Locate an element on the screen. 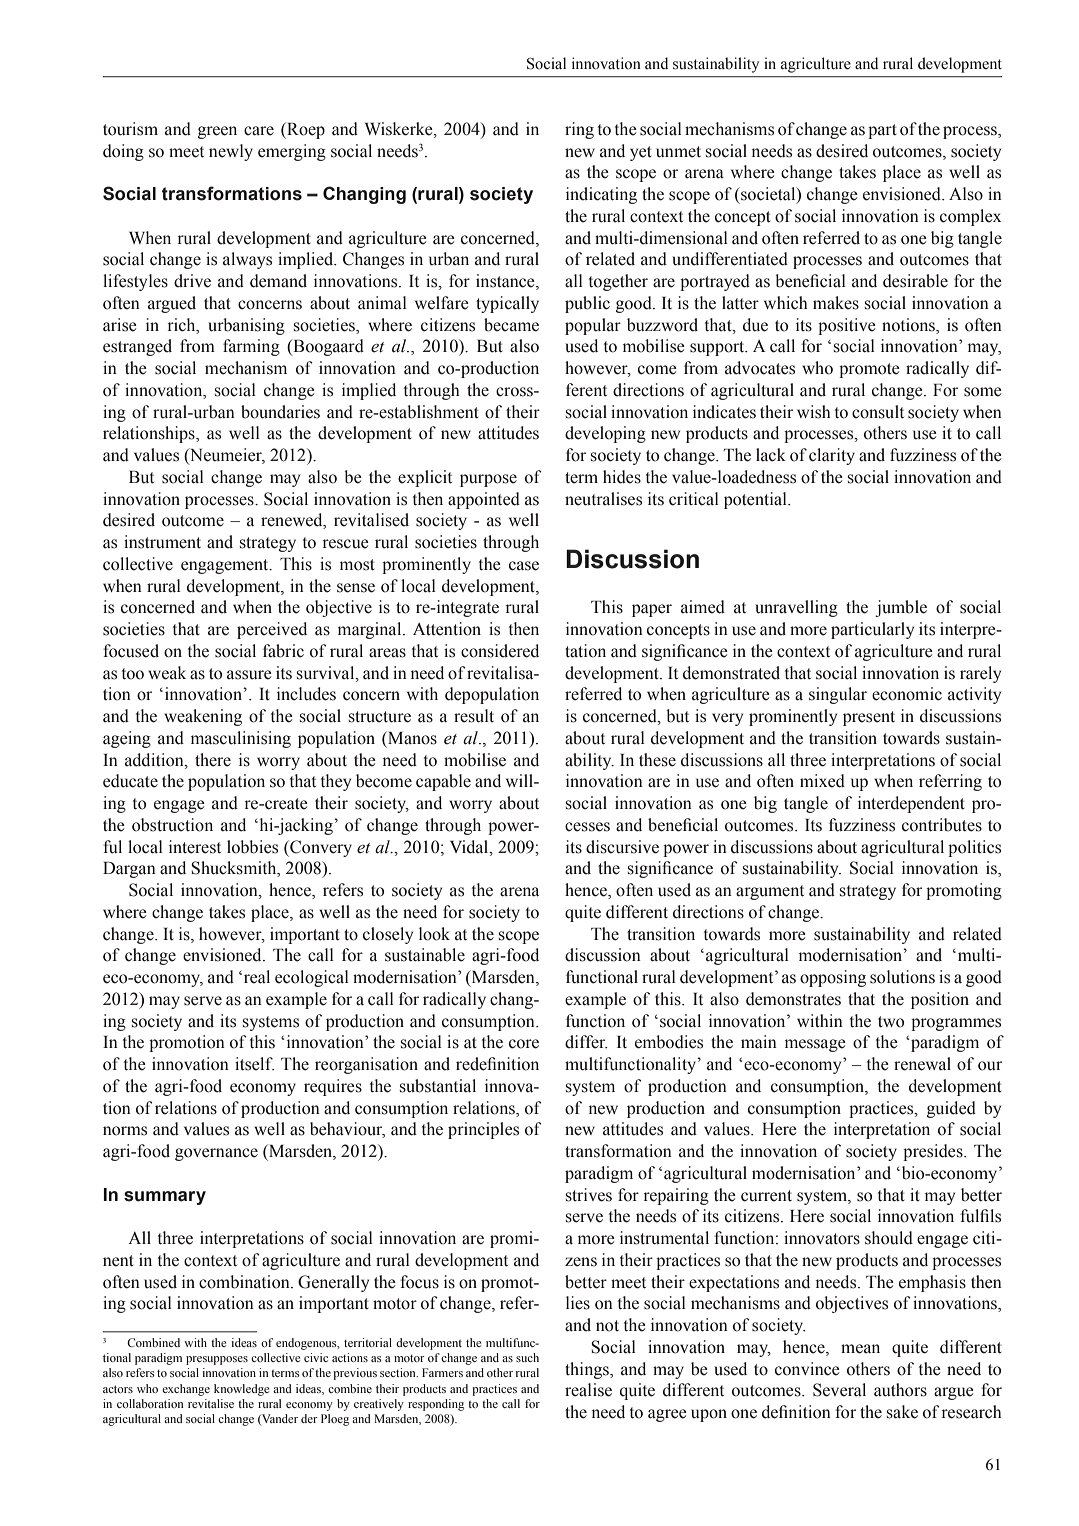 The height and width of the screenshot is (1526, 1079). knowledge is located at coordinates (242, 1390).
